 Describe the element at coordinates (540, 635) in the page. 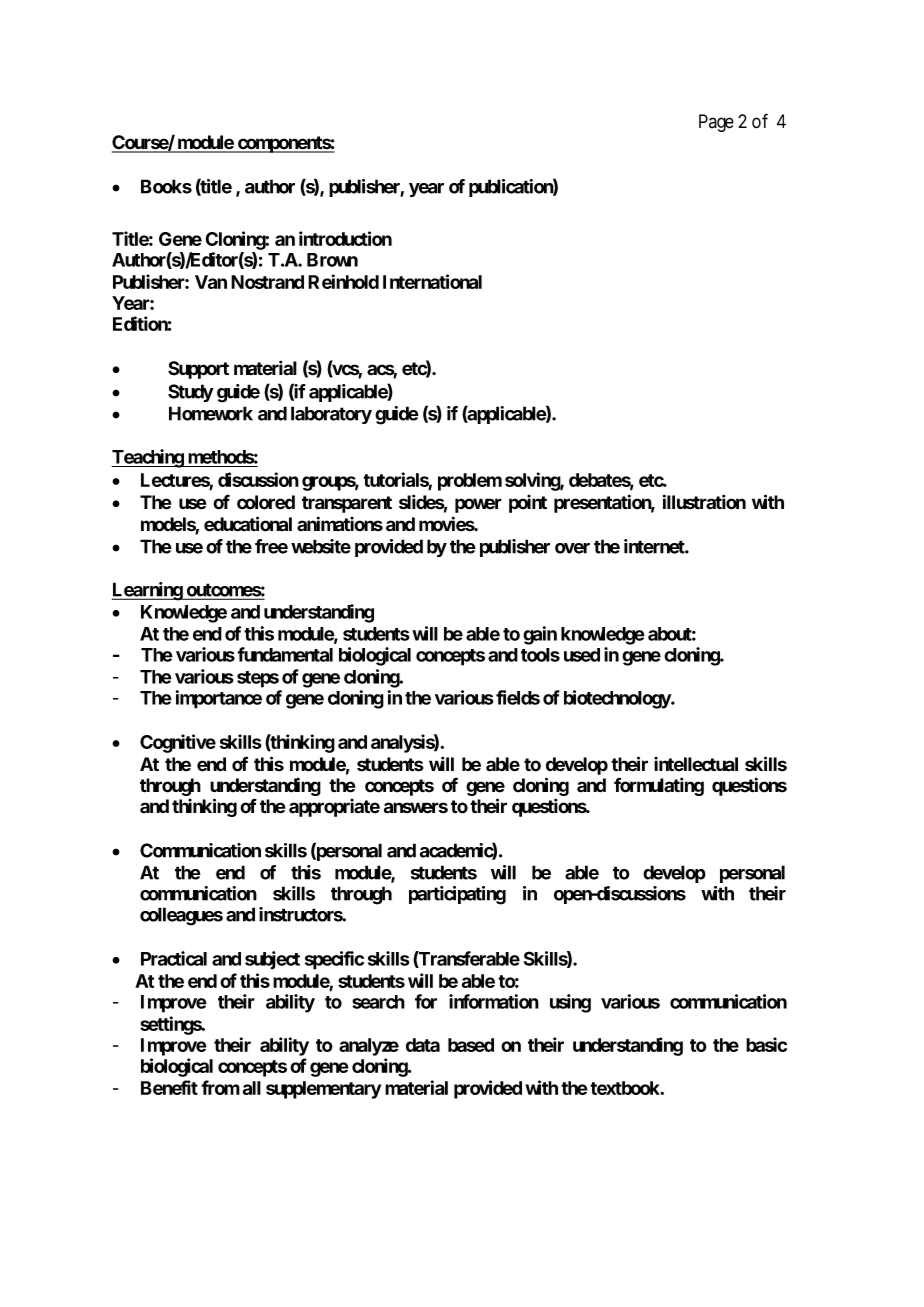

I see `gain` at that location.
